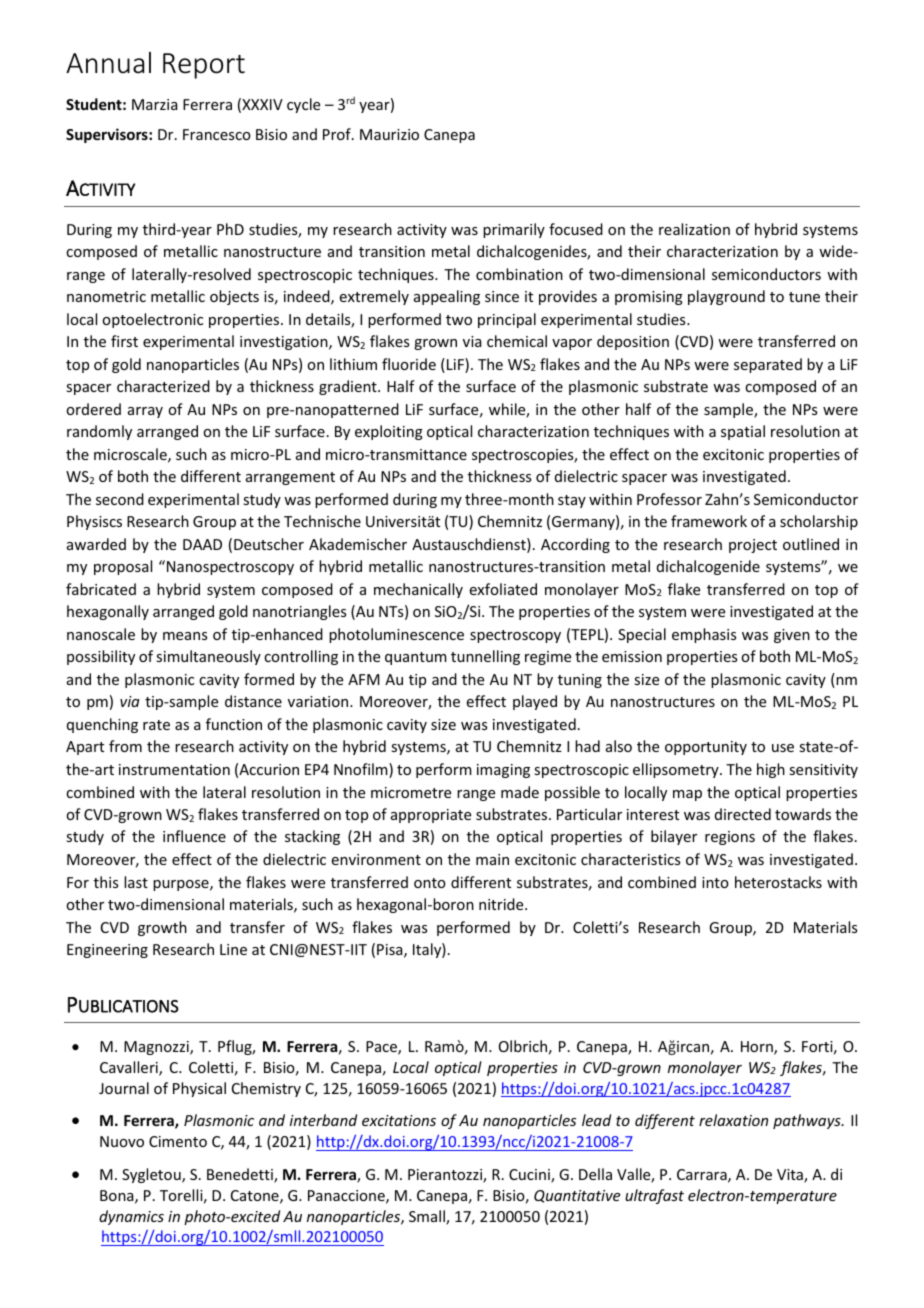 This image has width=924, height=1308. What do you see at coordinates (743, 432) in the image?
I see `spatial` at bounding box center [743, 432].
